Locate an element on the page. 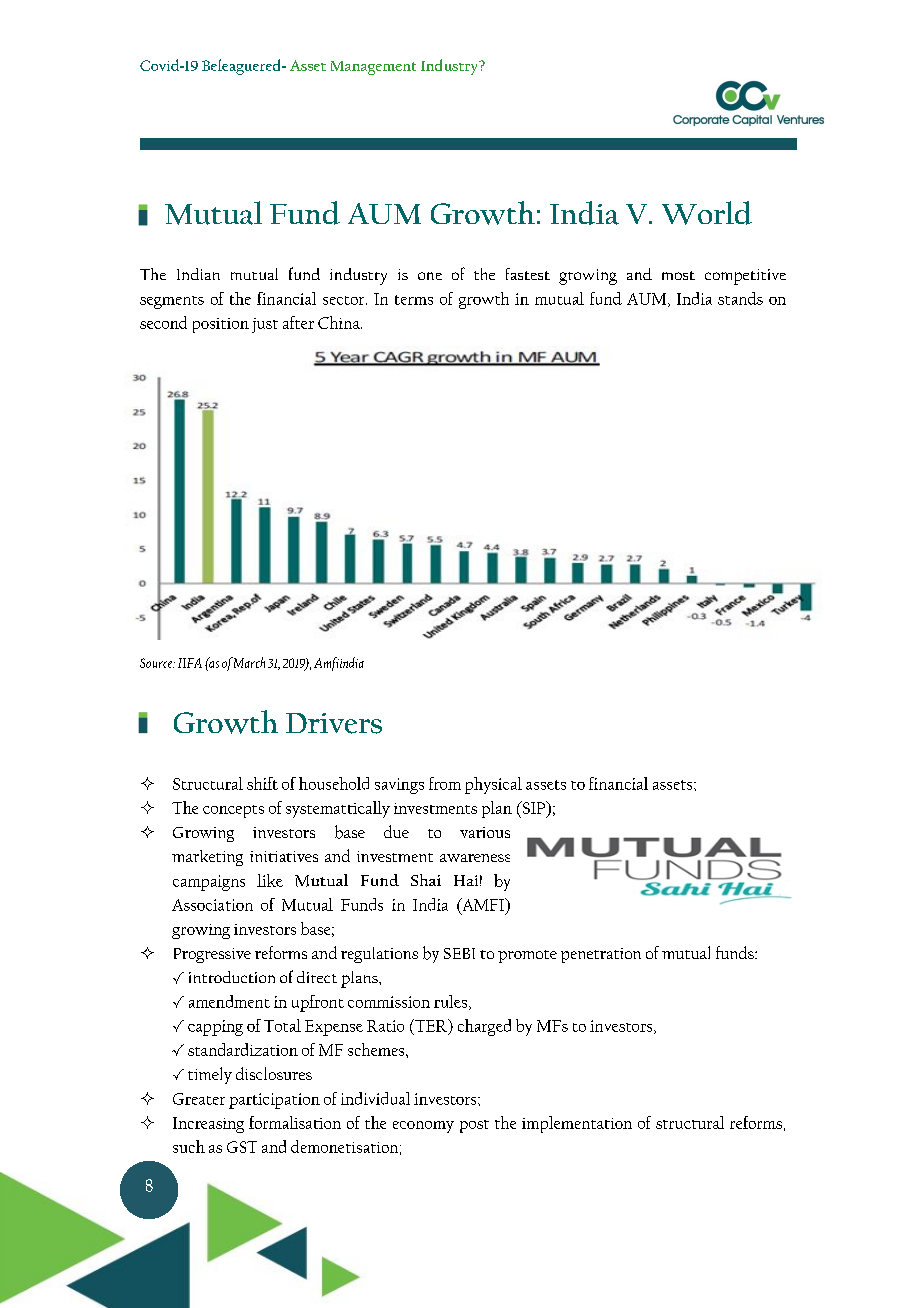 The image size is (924, 1308). stands is located at coordinates (740, 298).
